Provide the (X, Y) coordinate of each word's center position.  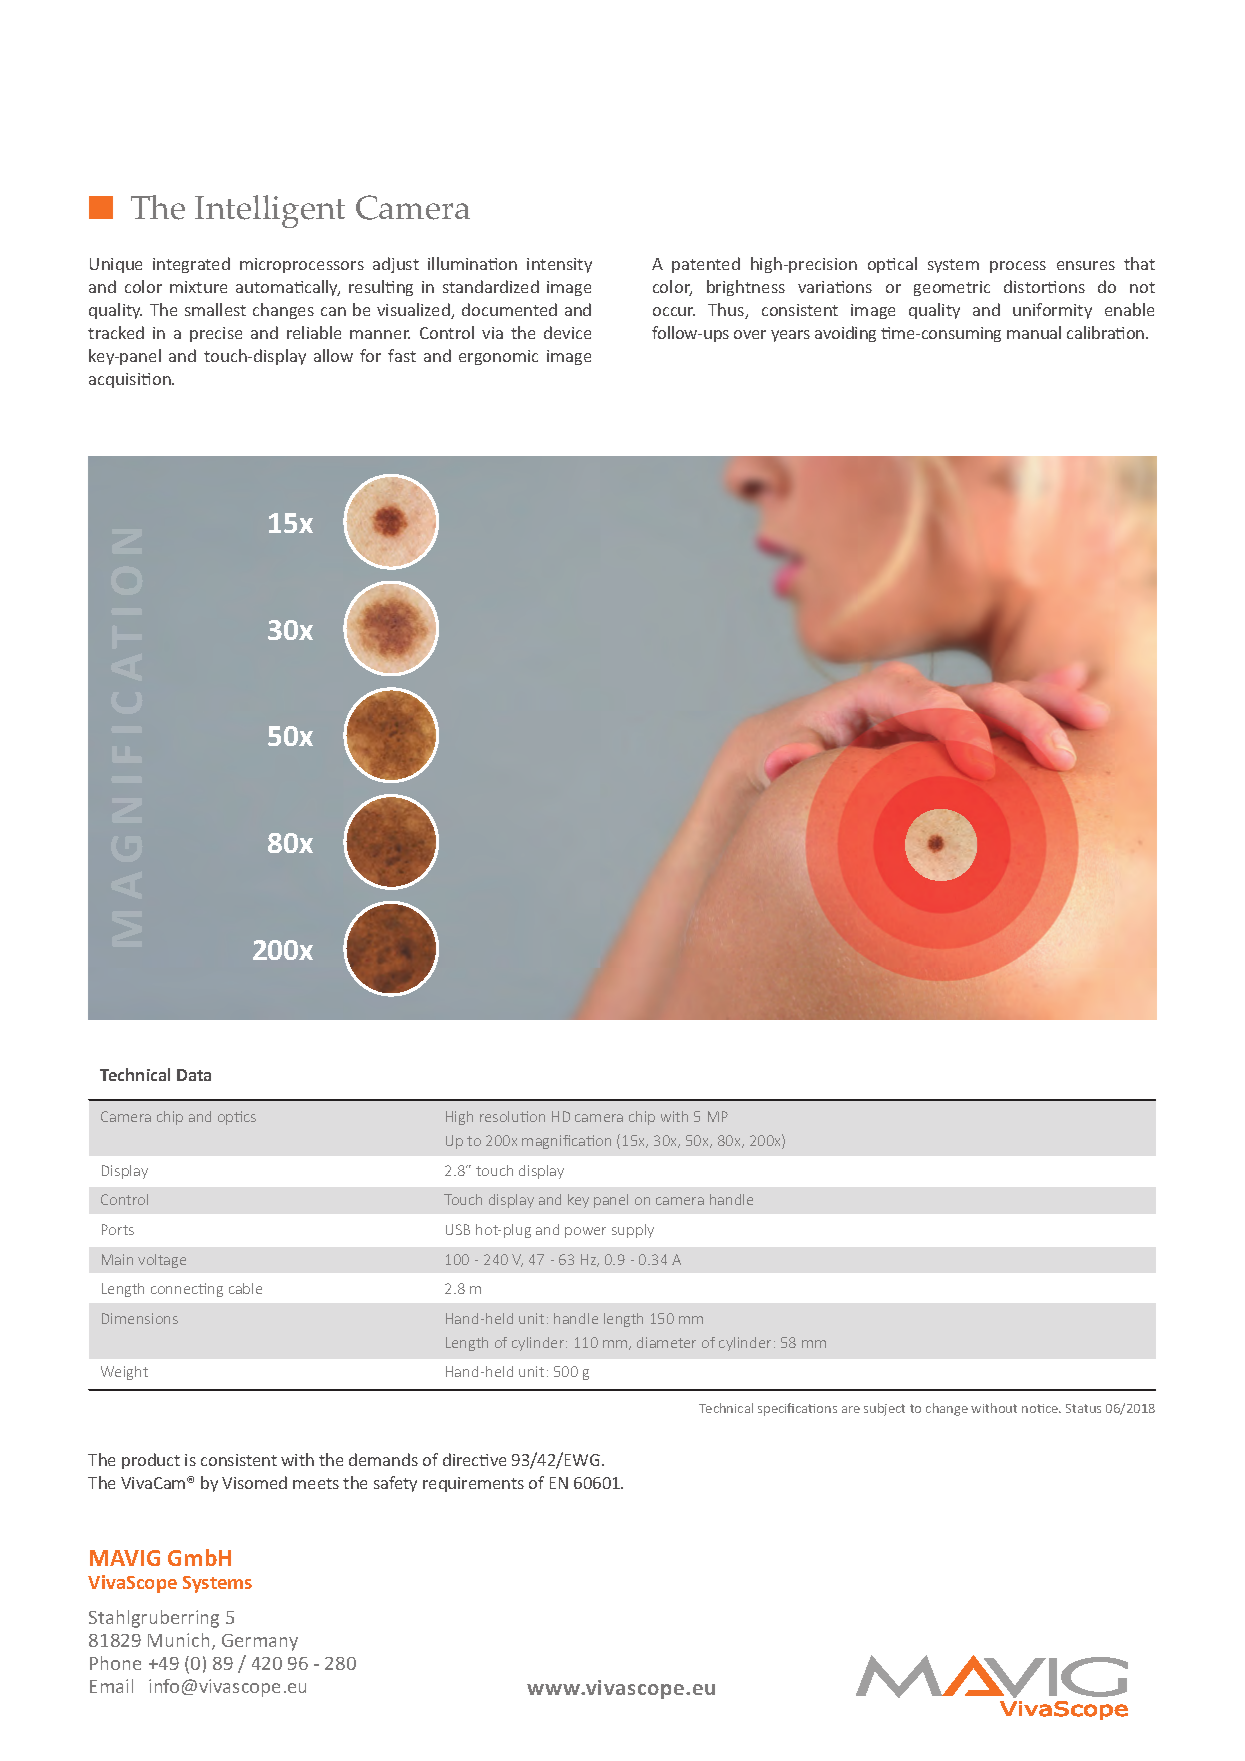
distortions (1044, 286)
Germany (260, 1642)
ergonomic (498, 357)
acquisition (131, 380)
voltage (162, 1261)
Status (1083, 1408)
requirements (473, 1484)
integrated (191, 265)
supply (633, 1231)
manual (1034, 332)
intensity (559, 265)
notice (1041, 1408)
